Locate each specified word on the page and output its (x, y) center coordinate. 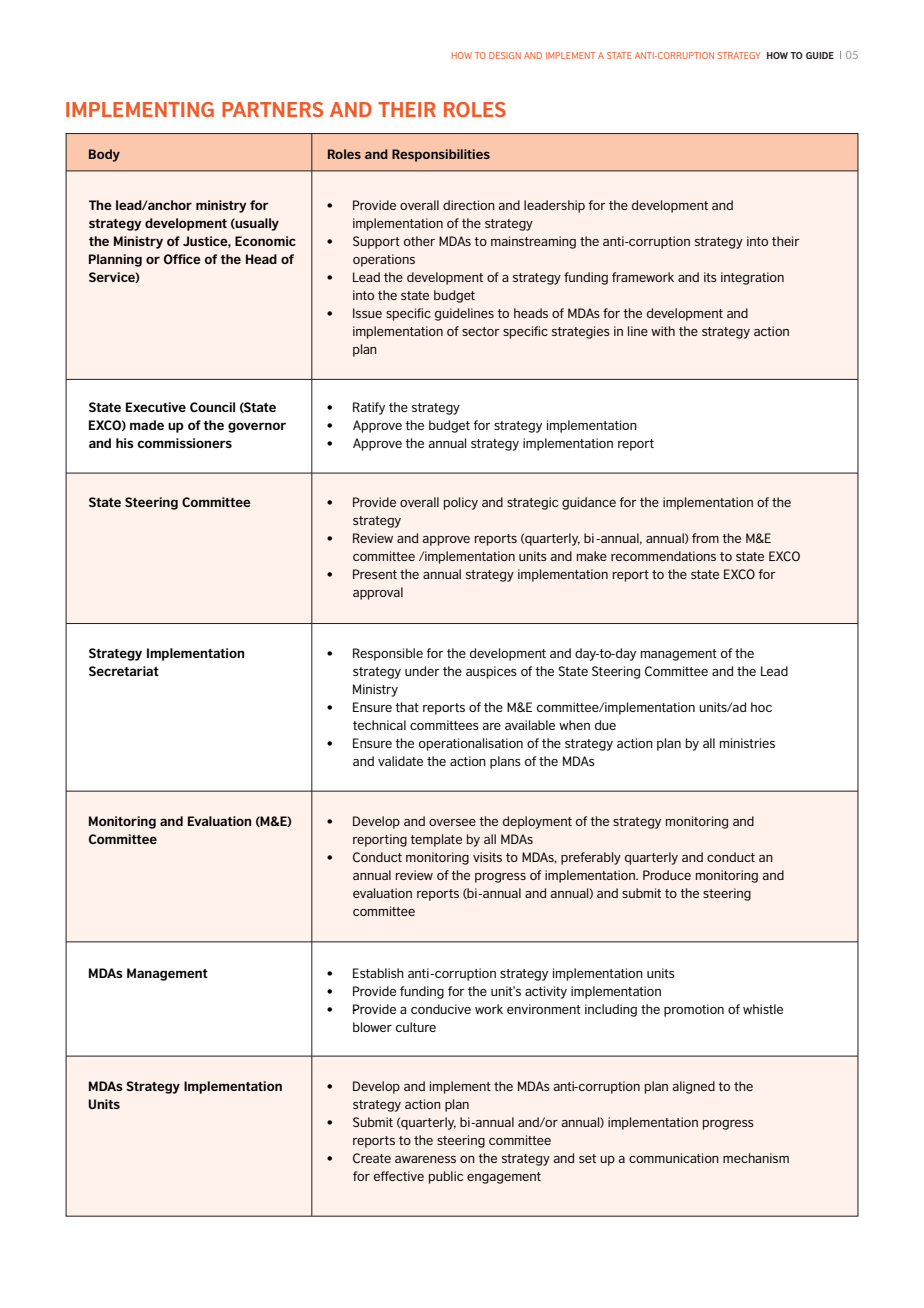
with (663, 331)
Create (372, 1158)
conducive (441, 1009)
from (705, 538)
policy (461, 503)
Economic (265, 241)
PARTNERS (272, 109)
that (407, 707)
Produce (667, 875)
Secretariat (124, 671)
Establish (378, 973)
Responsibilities (441, 155)
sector (481, 331)
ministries (747, 743)
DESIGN (505, 55)
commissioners (184, 443)
